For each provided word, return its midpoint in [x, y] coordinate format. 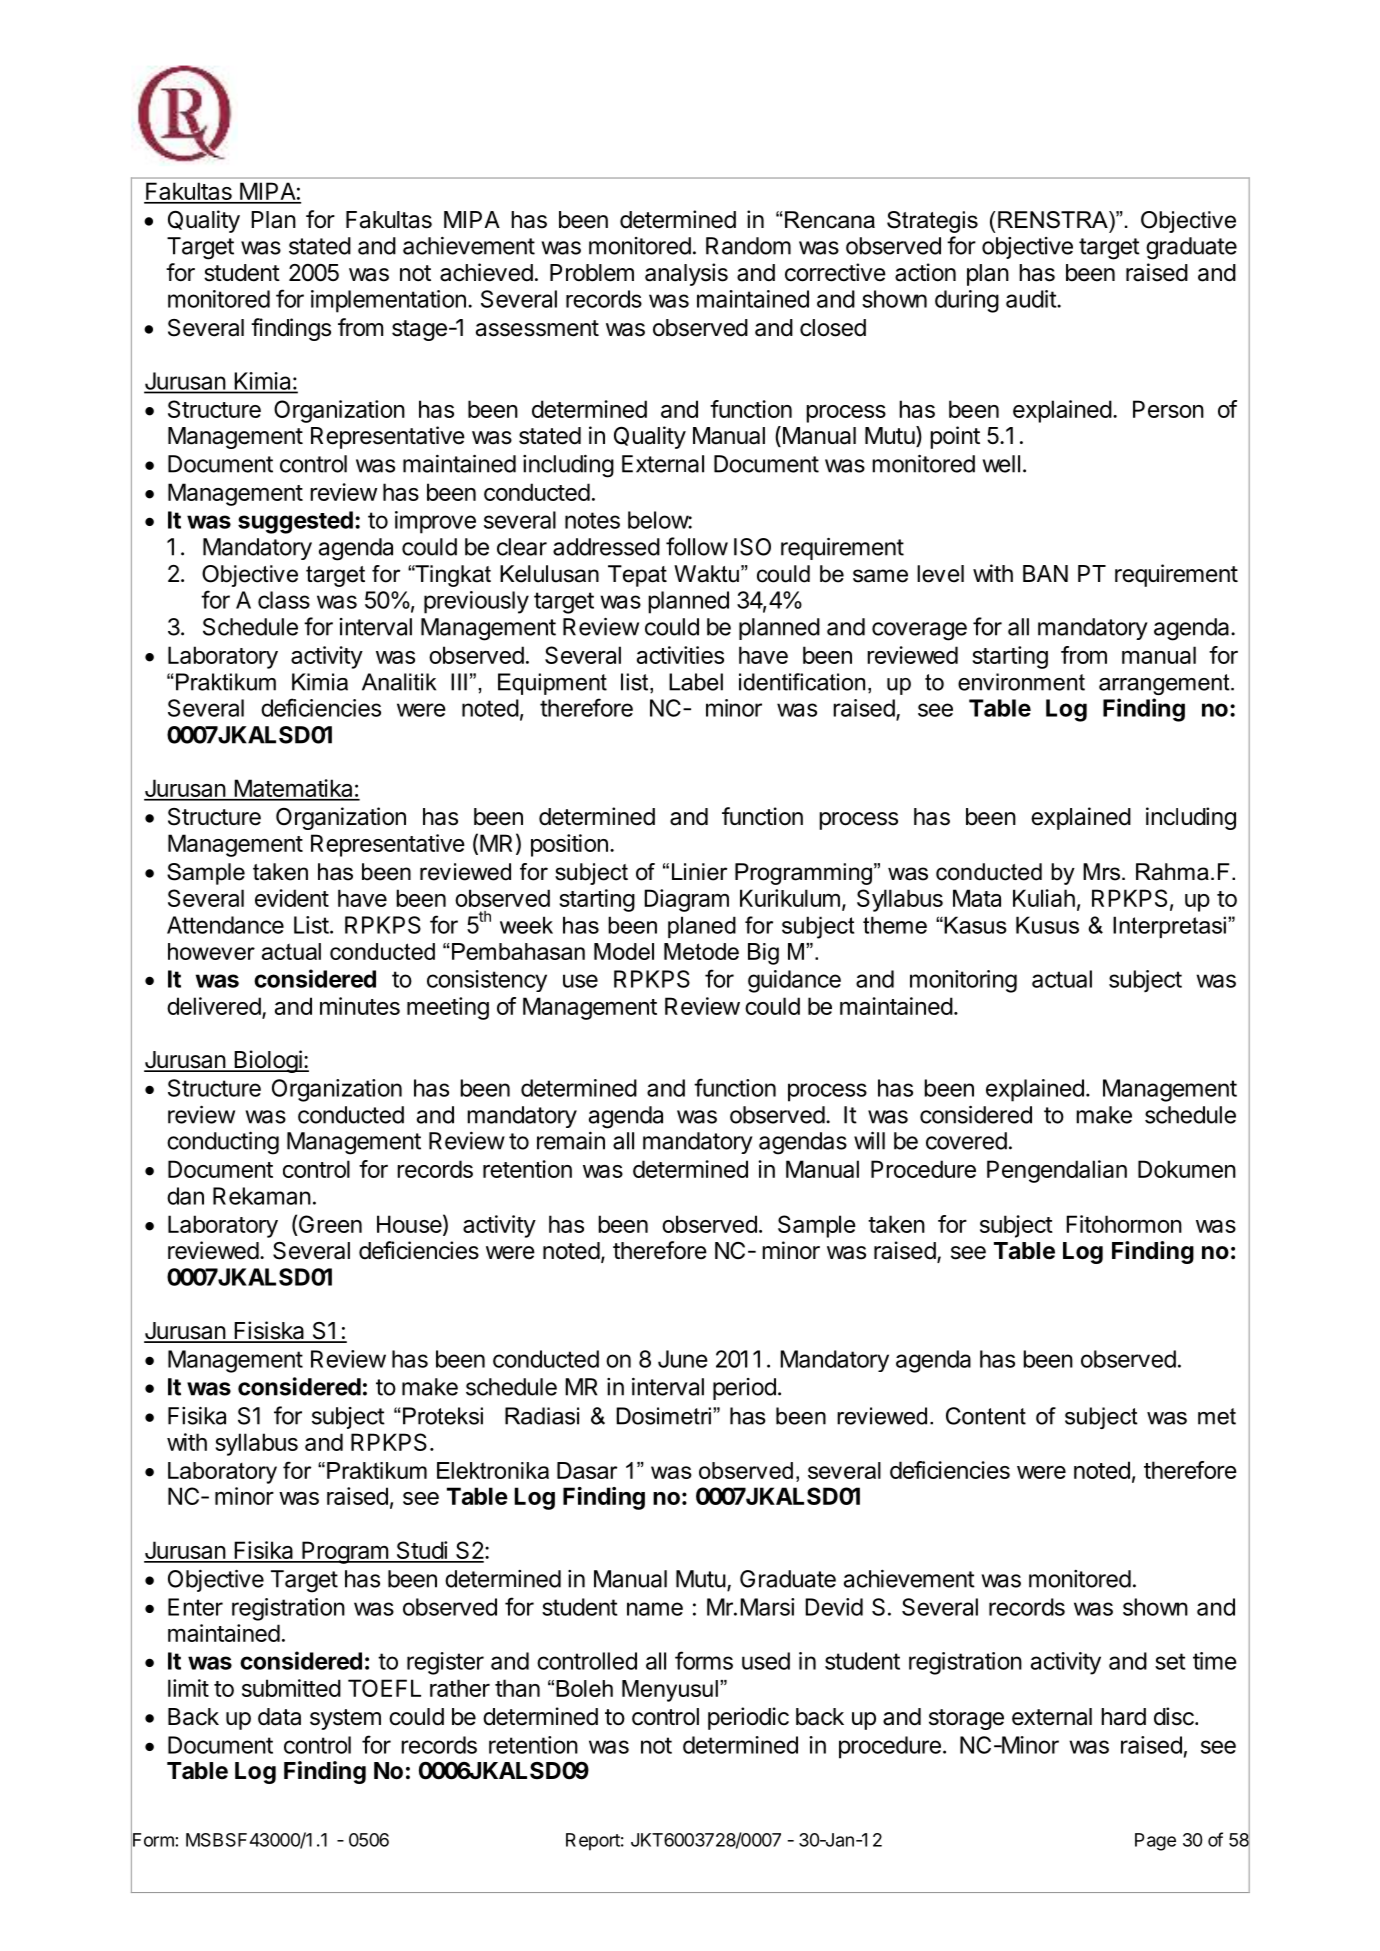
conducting [223, 1143]
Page [1155, 1842]
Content [986, 1416]
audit [1032, 299]
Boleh [584, 1688]
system [345, 1719]
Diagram [686, 900]
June [683, 1359]
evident [292, 898]
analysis [686, 274]
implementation [388, 301]
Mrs [1101, 872]
